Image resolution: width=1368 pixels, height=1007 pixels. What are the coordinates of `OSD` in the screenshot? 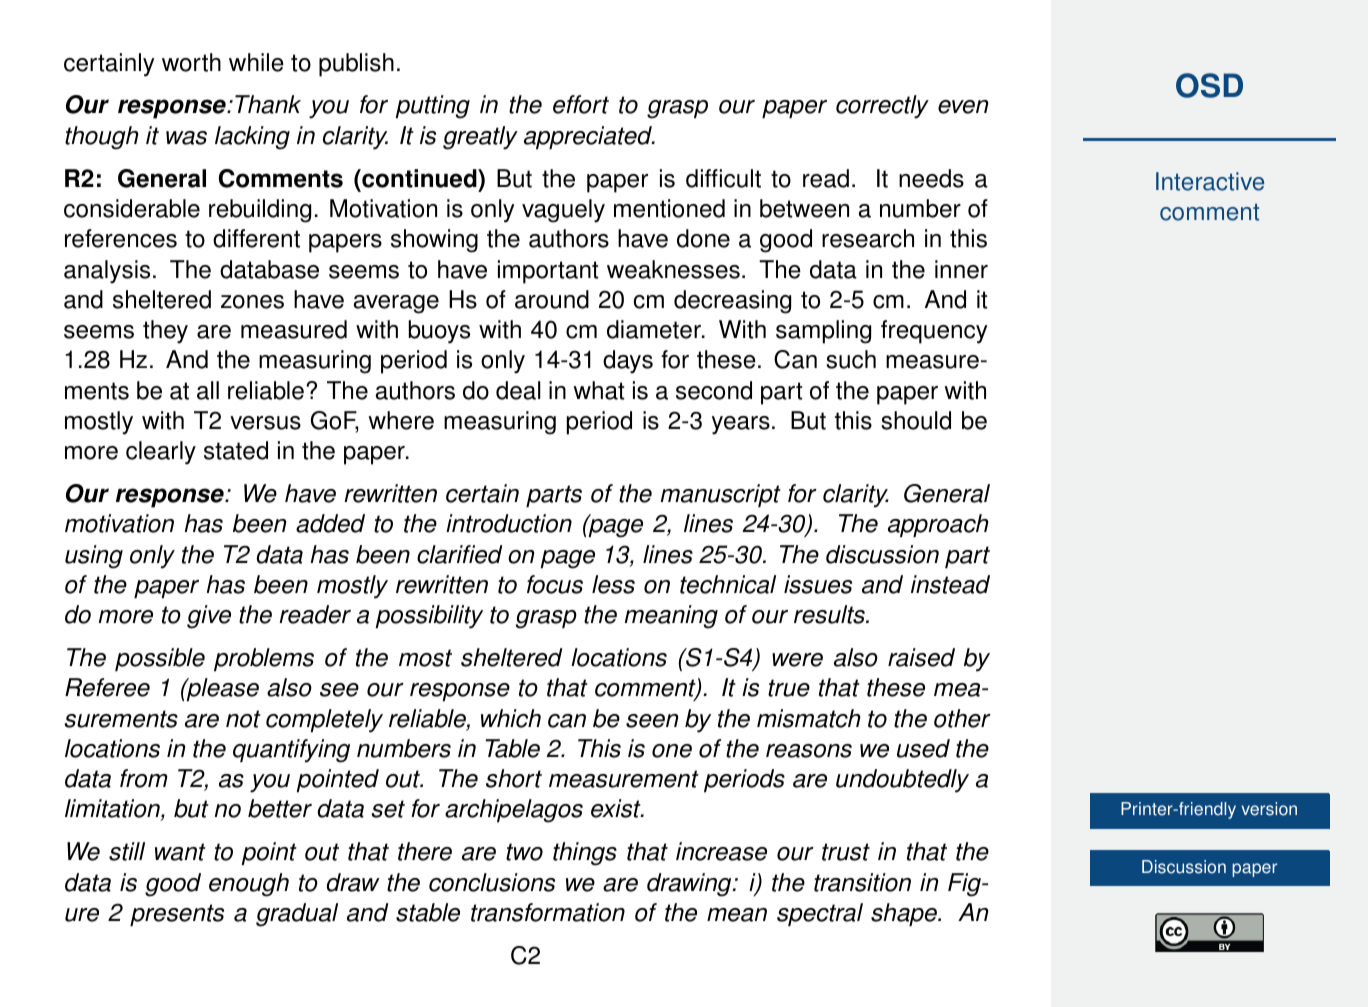 It's located at (1209, 85).
